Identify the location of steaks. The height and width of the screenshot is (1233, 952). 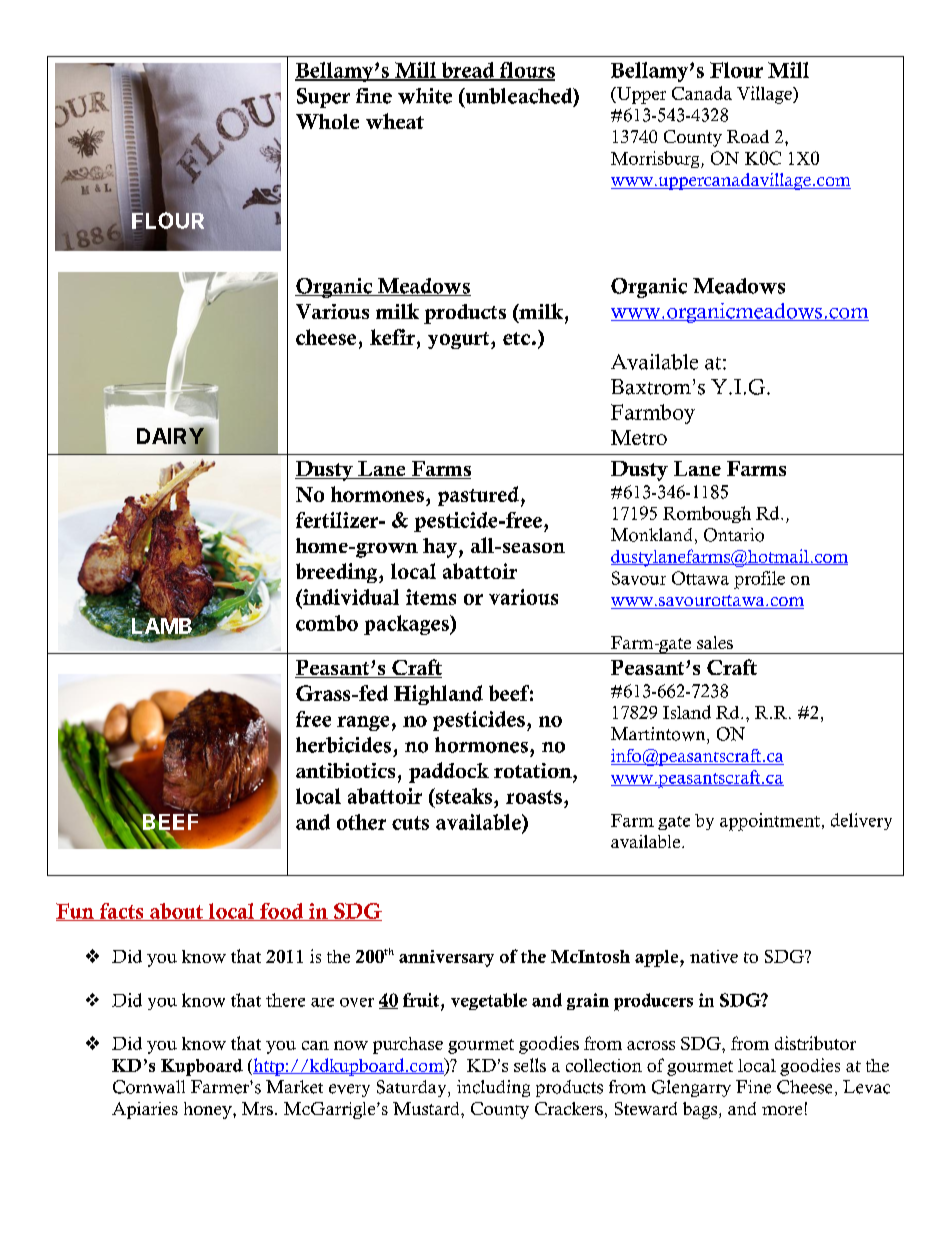
(464, 796).
